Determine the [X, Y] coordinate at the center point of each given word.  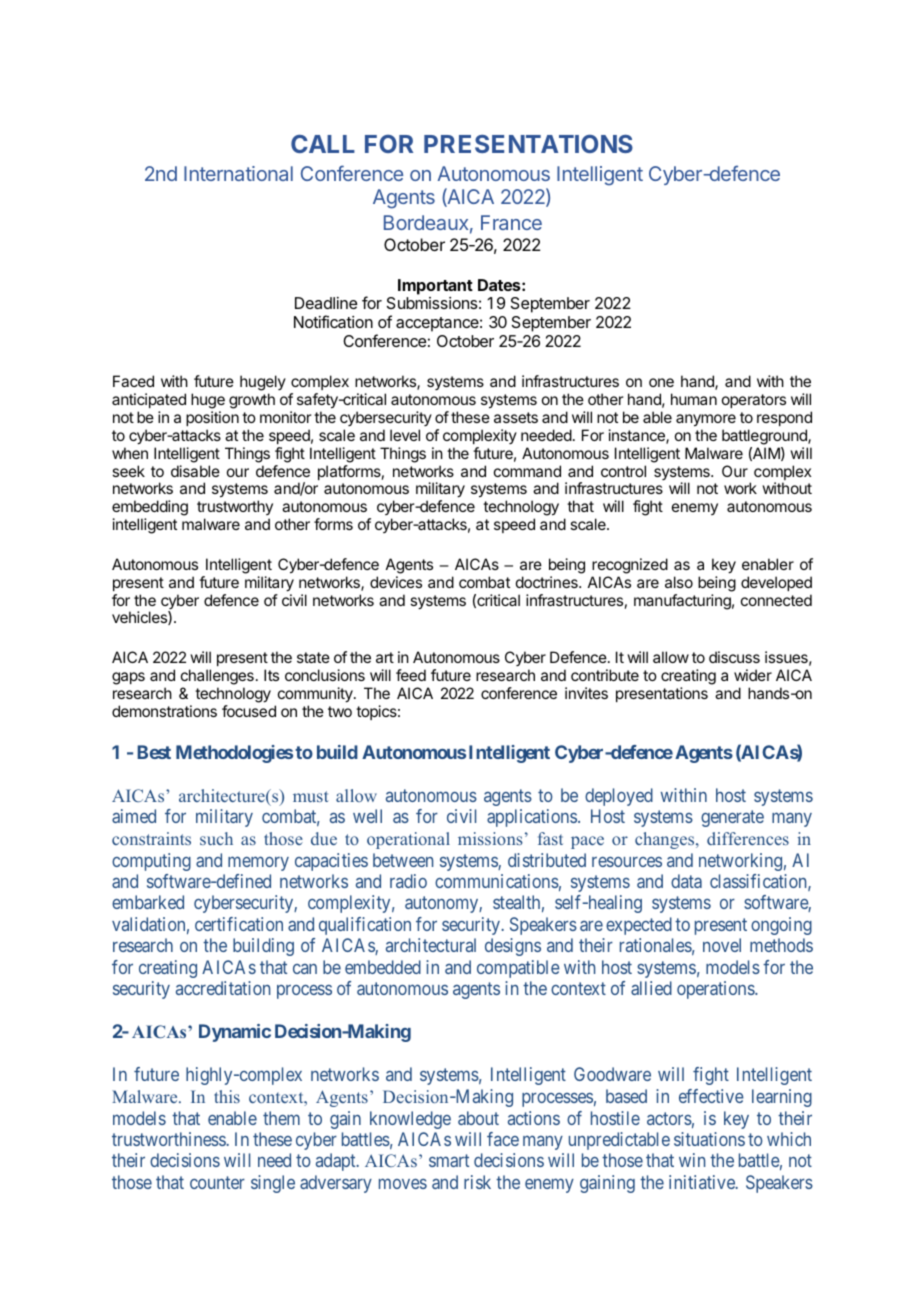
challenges [217, 677]
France [511, 222]
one [661, 382]
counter [217, 1182]
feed [411, 675]
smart [449, 1161]
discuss [734, 657]
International [238, 173]
